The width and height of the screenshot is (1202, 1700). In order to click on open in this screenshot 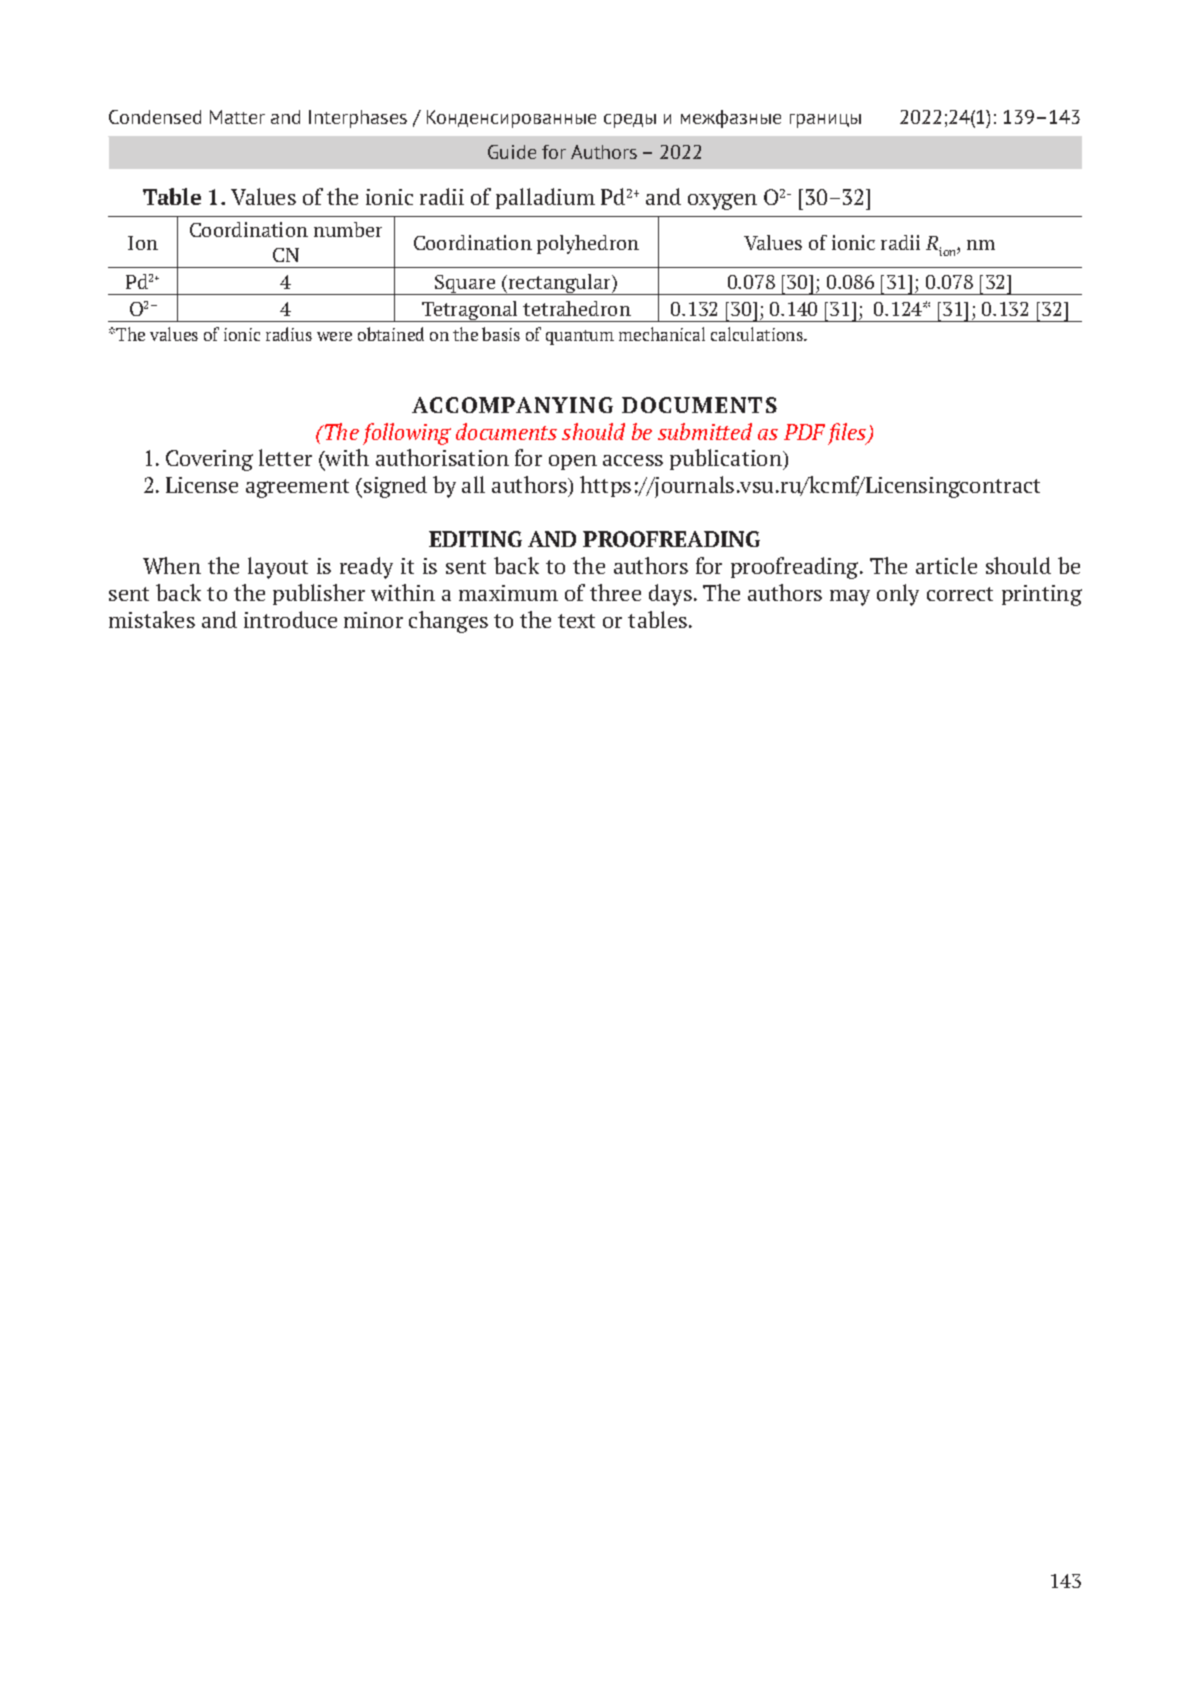, I will do `click(573, 462)`.
